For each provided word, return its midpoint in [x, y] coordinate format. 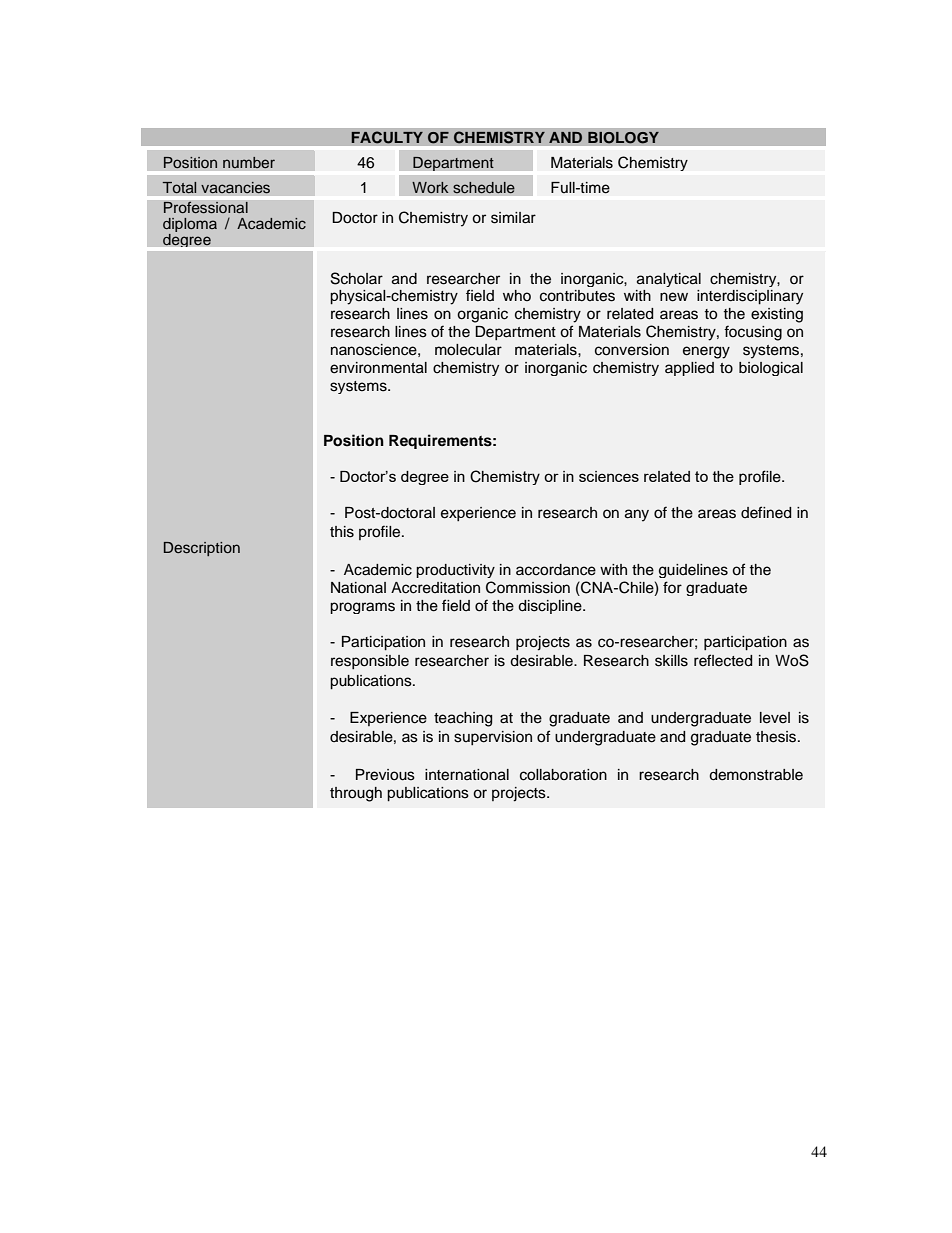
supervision [493, 738]
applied [689, 369]
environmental [378, 368]
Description [202, 549]
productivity [455, 571]
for [672, 587]
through [356, 794]
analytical [669, 280]
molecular [468, 350]
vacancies [235, 187]
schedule [484, 187]
